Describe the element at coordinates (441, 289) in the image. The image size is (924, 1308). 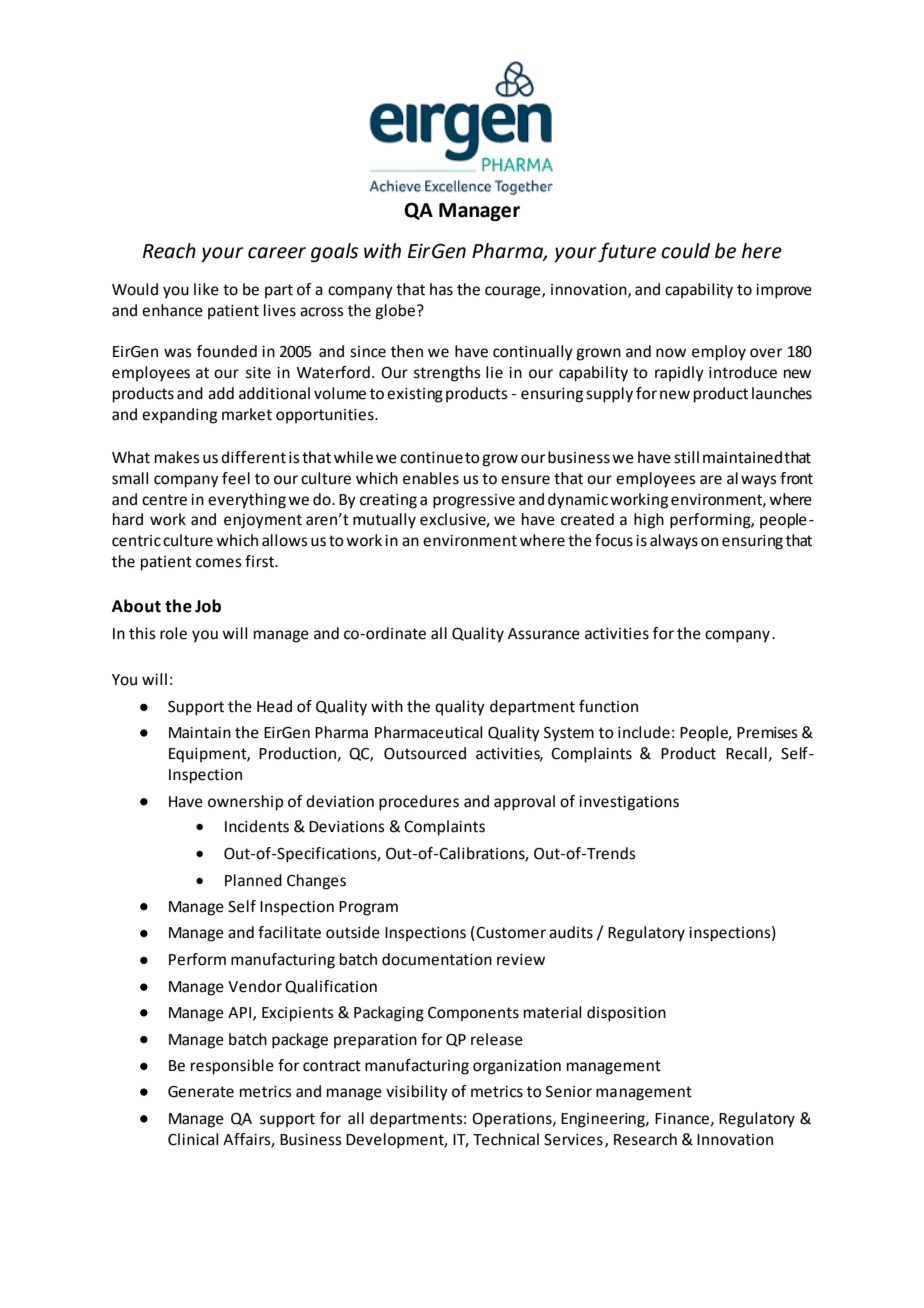
I see `has` at that location.
